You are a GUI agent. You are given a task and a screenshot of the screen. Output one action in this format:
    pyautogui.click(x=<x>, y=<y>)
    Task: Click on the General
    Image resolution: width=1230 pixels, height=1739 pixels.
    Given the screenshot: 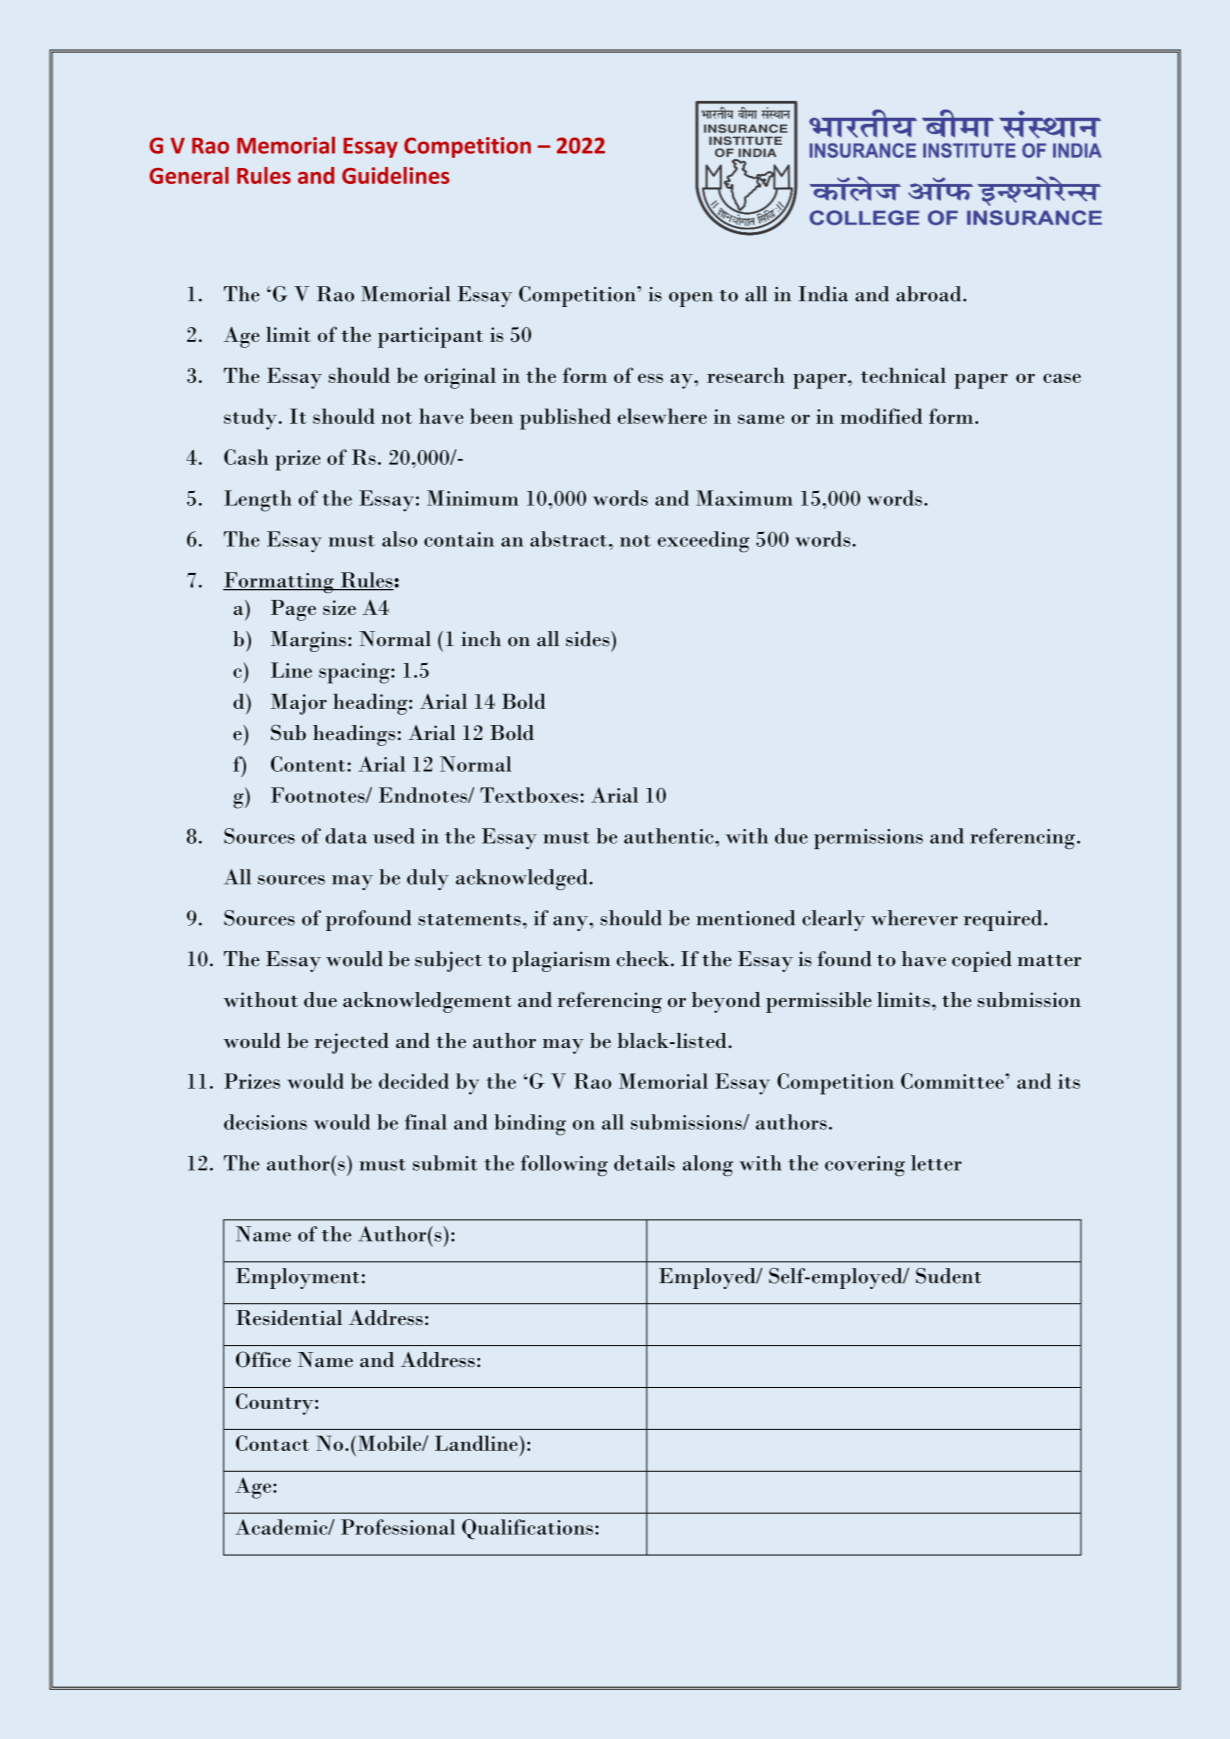 What is the action you would take?
    pyautogui.click(x=189, y=175)
